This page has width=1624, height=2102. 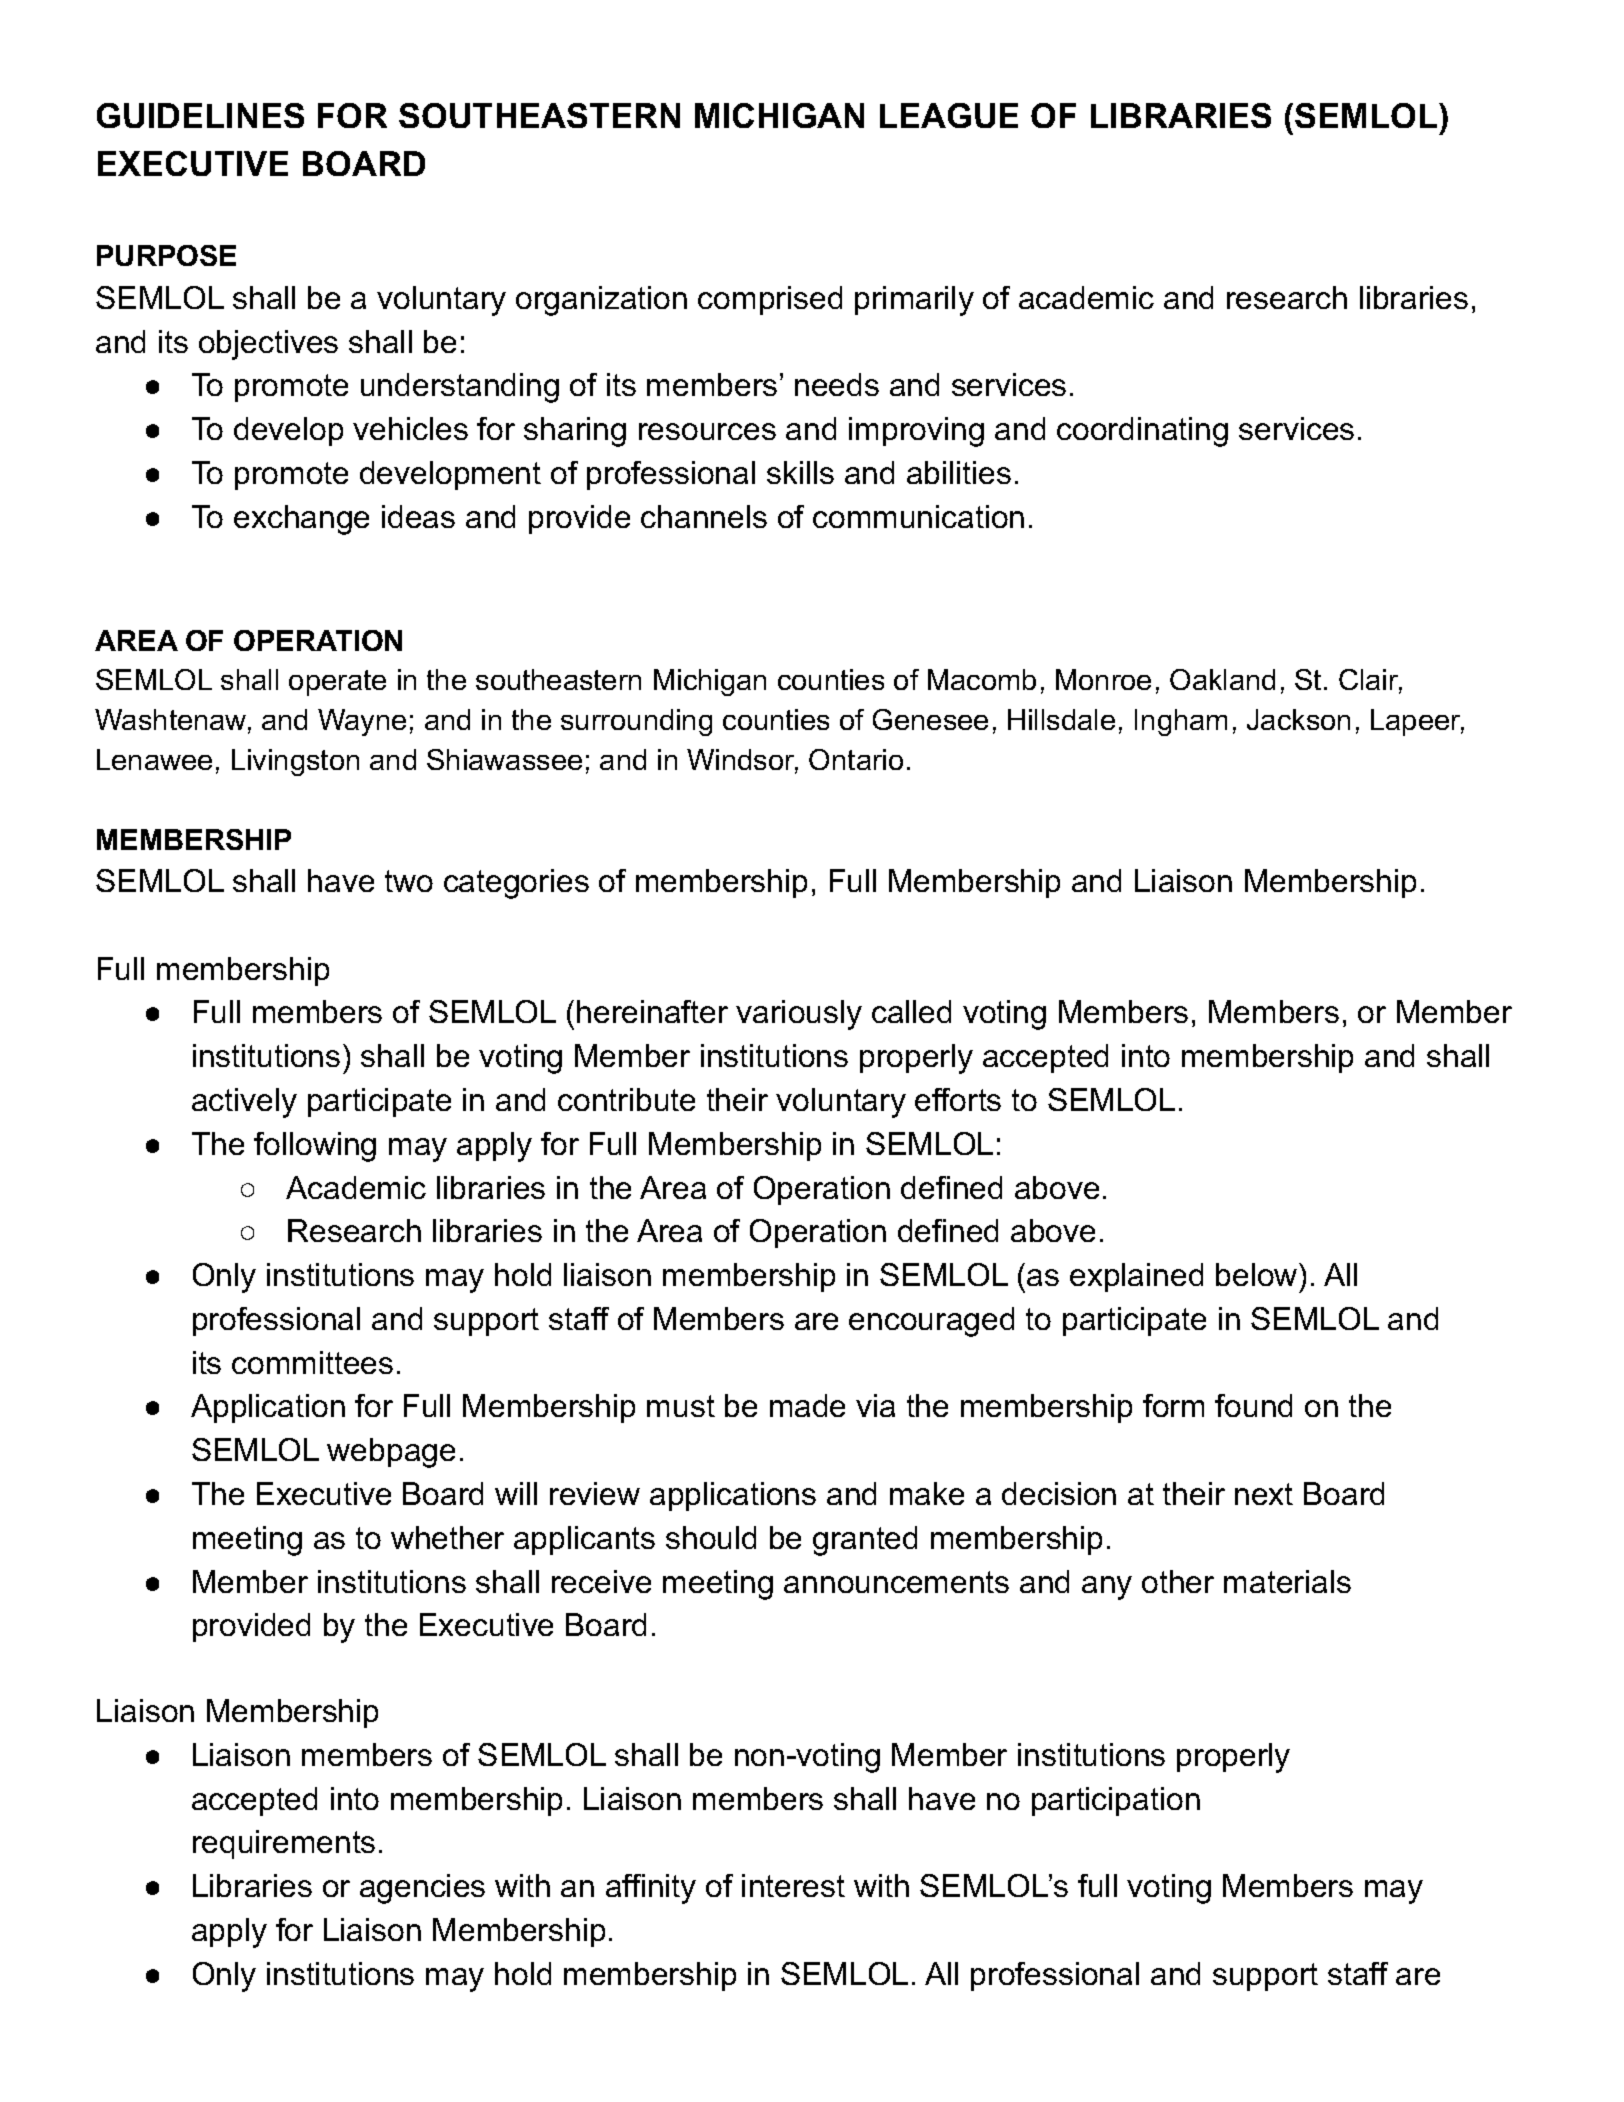 What do you see at coordinates (244, 1103) in the page?
I see `actively` at bounding box center [244, 1103].
